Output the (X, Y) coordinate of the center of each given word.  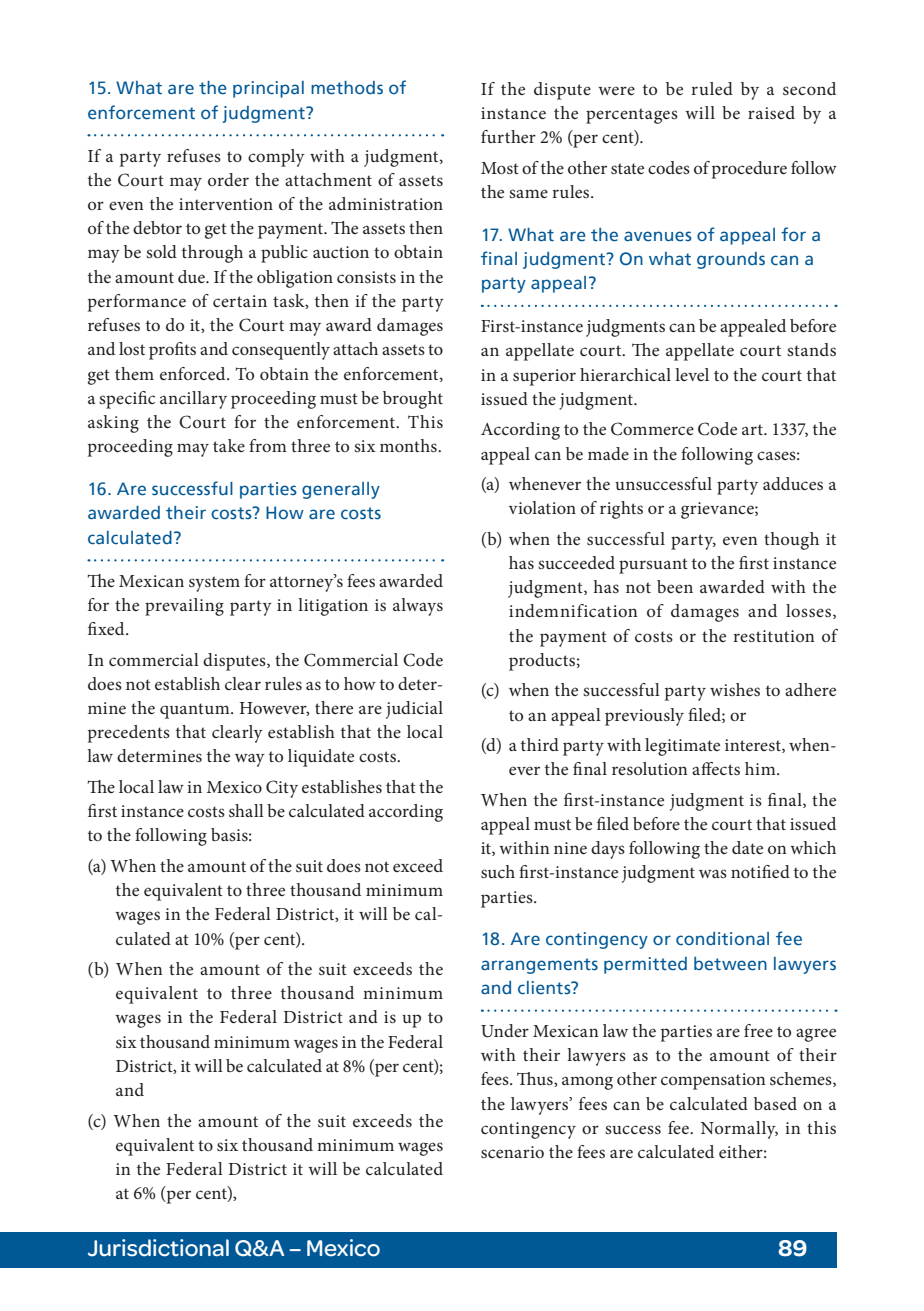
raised (771, 112)
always (418, 607)
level (692, 374)
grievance (718, 510)
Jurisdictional (158, 1248)
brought (413, 400)
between (730, 964)
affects (716, 768)
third (540, 744)
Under (505, 1031)
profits (172, 351)
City (282, 789)
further (508, 136)
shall (246, 810)
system (214, 584)
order (228, 179)
